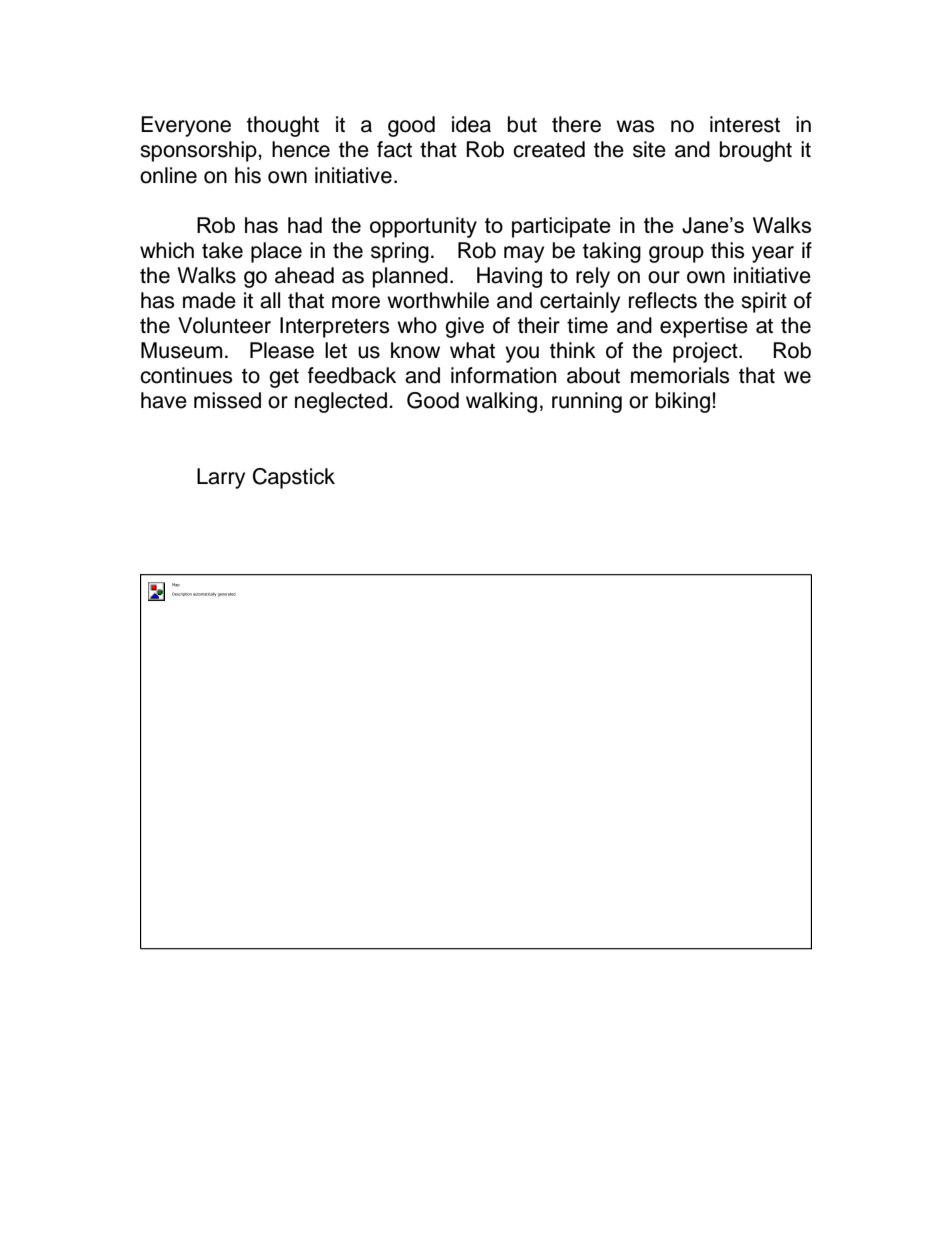 The width and height of the image is (952, 1233). I want to click on thought, so click(283, 126).
